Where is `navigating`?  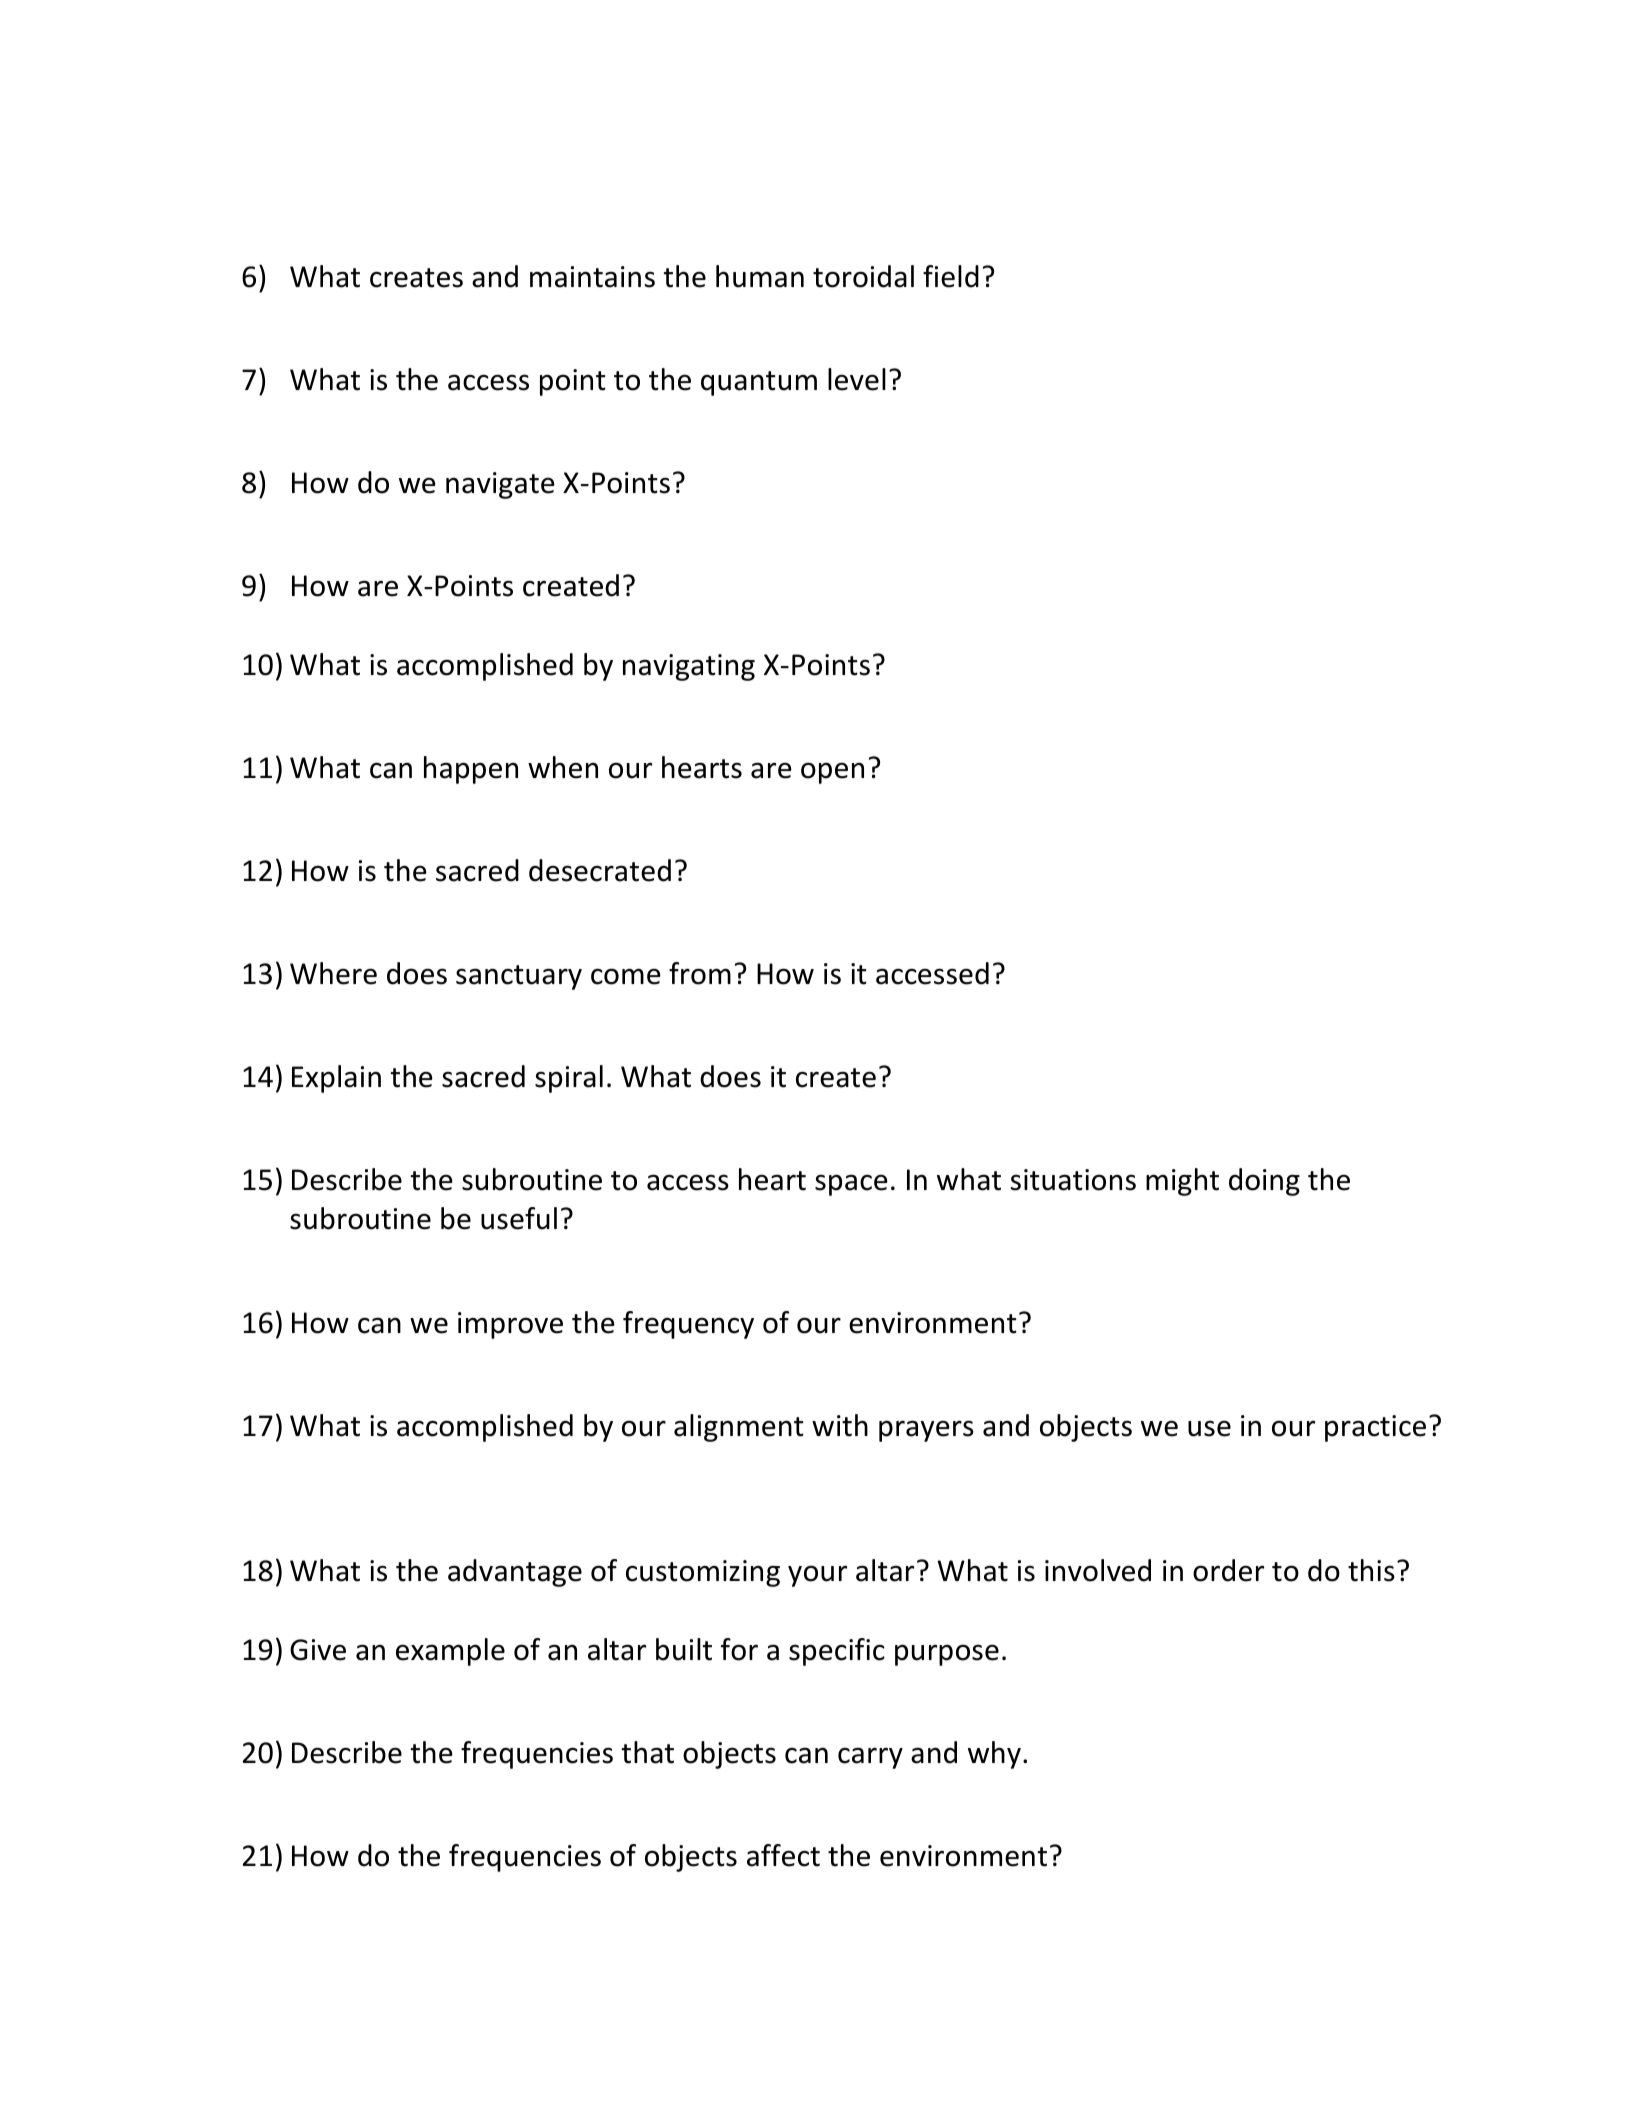
navigating is located at coordinates (689, 667).
